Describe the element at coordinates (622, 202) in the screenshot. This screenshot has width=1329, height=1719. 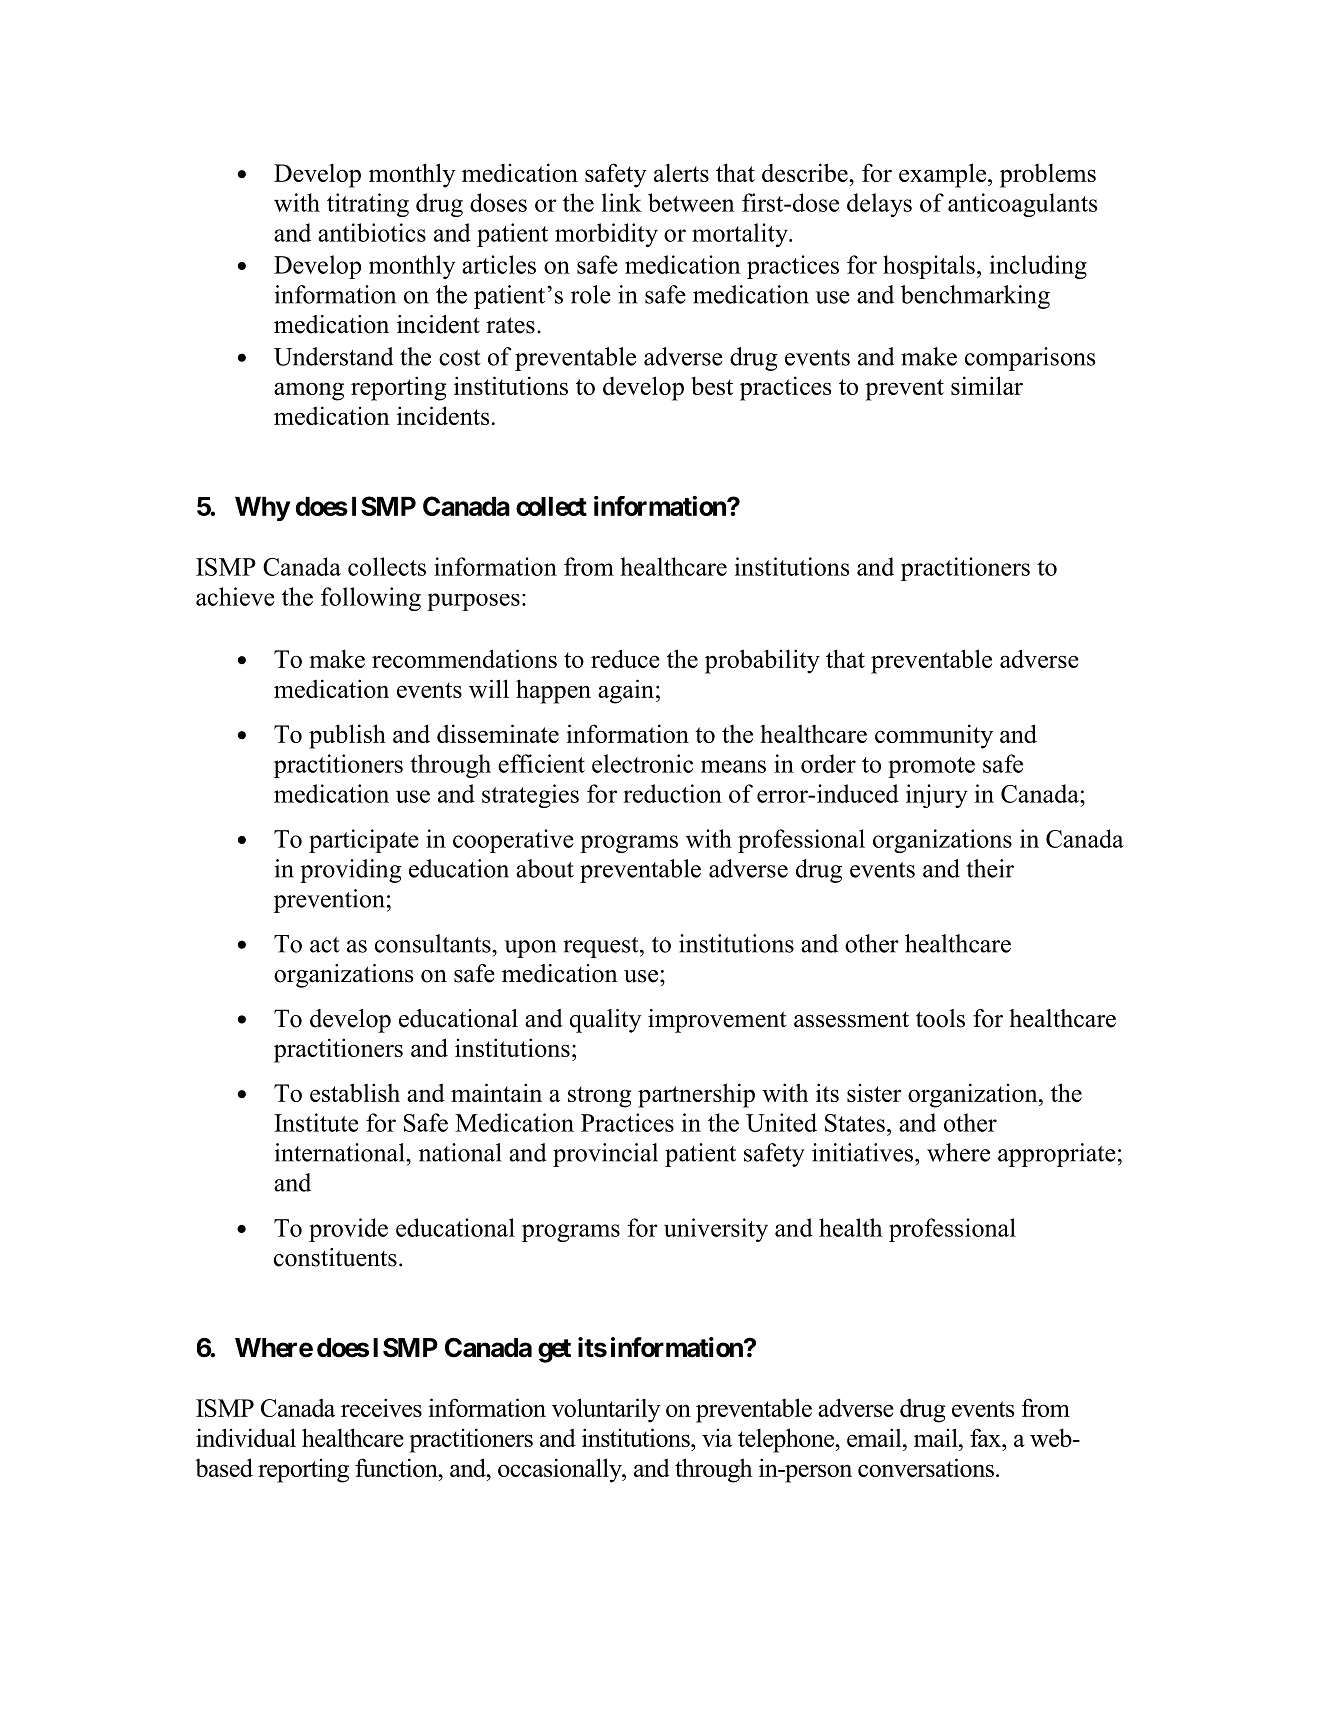
I see `link` at that location.
